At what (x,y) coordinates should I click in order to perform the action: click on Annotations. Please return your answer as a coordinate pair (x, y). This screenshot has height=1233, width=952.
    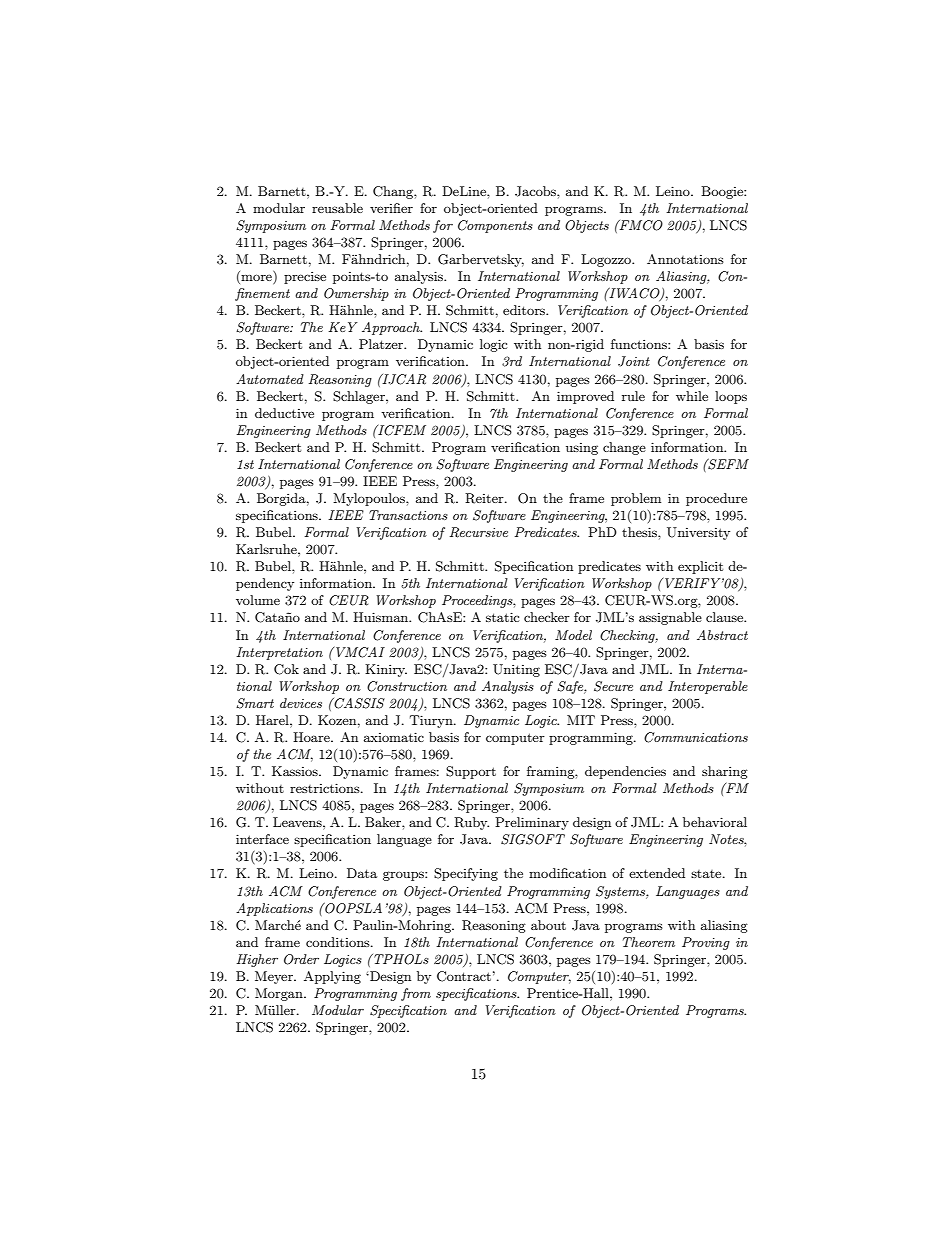
    Looking at the image, I should click on (685, 259).
